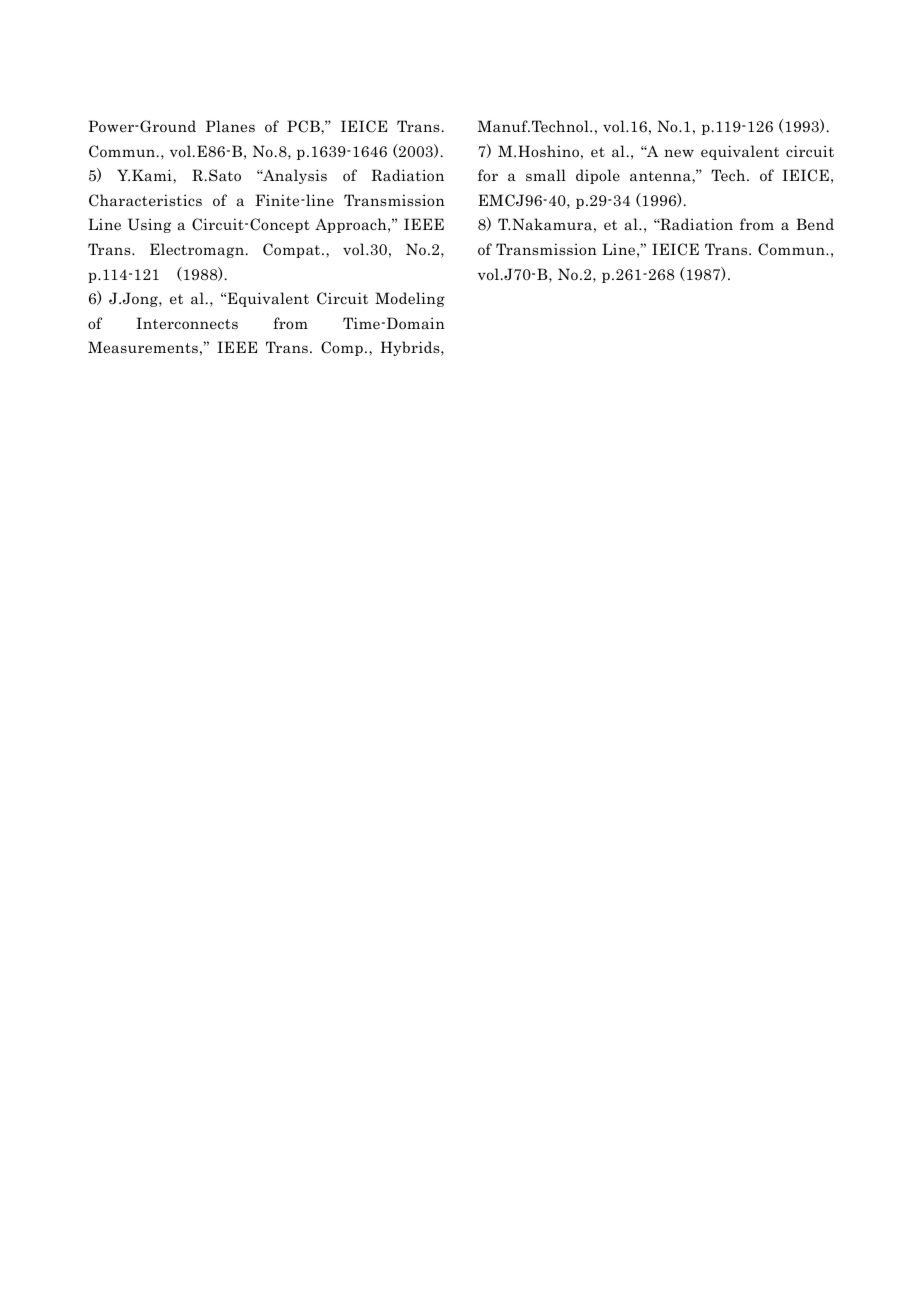 The image size is (924, 1308). I want to click on antenna, so click(661, 177).
